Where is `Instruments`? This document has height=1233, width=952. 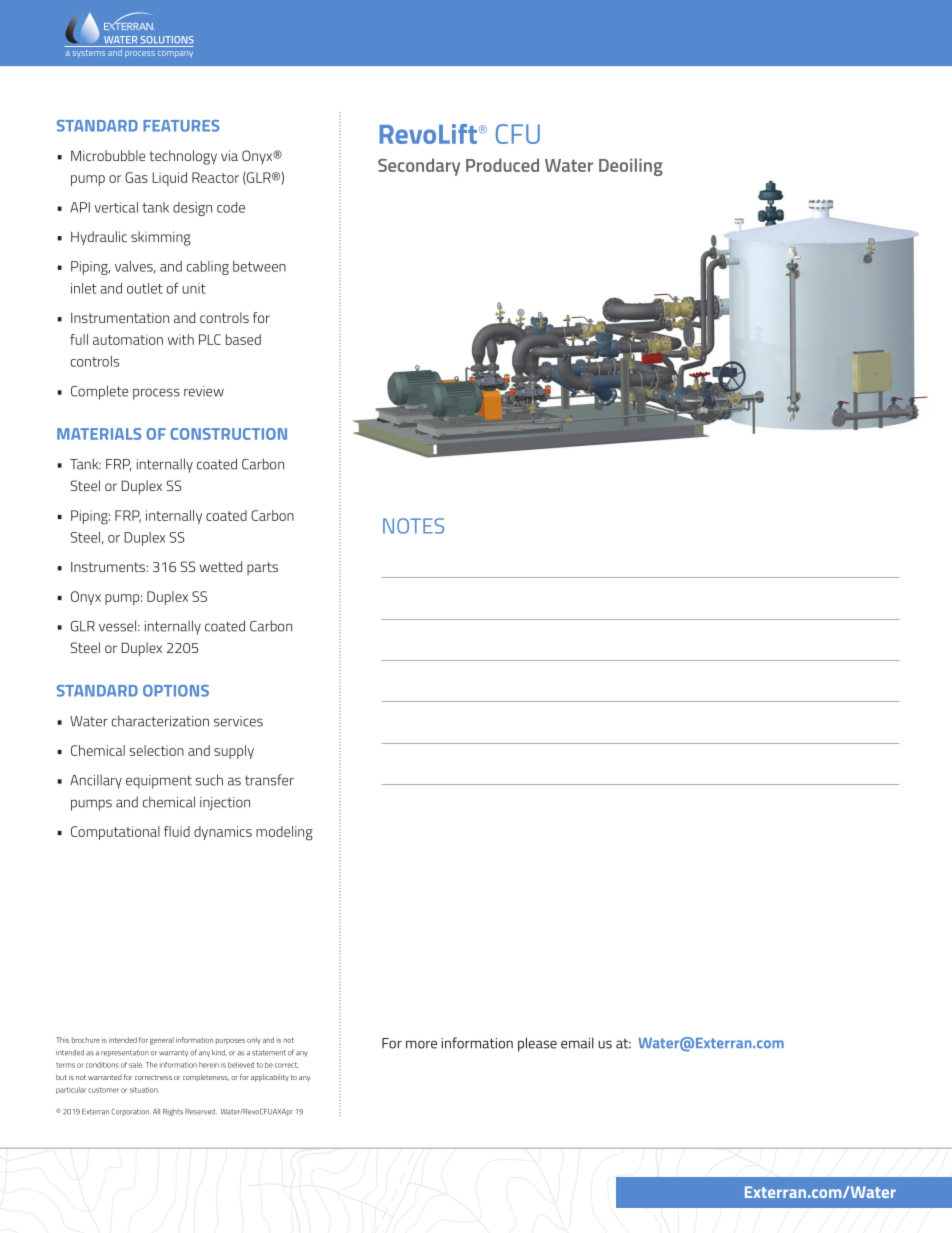
Instruments is located at coordinates (109, 567).
